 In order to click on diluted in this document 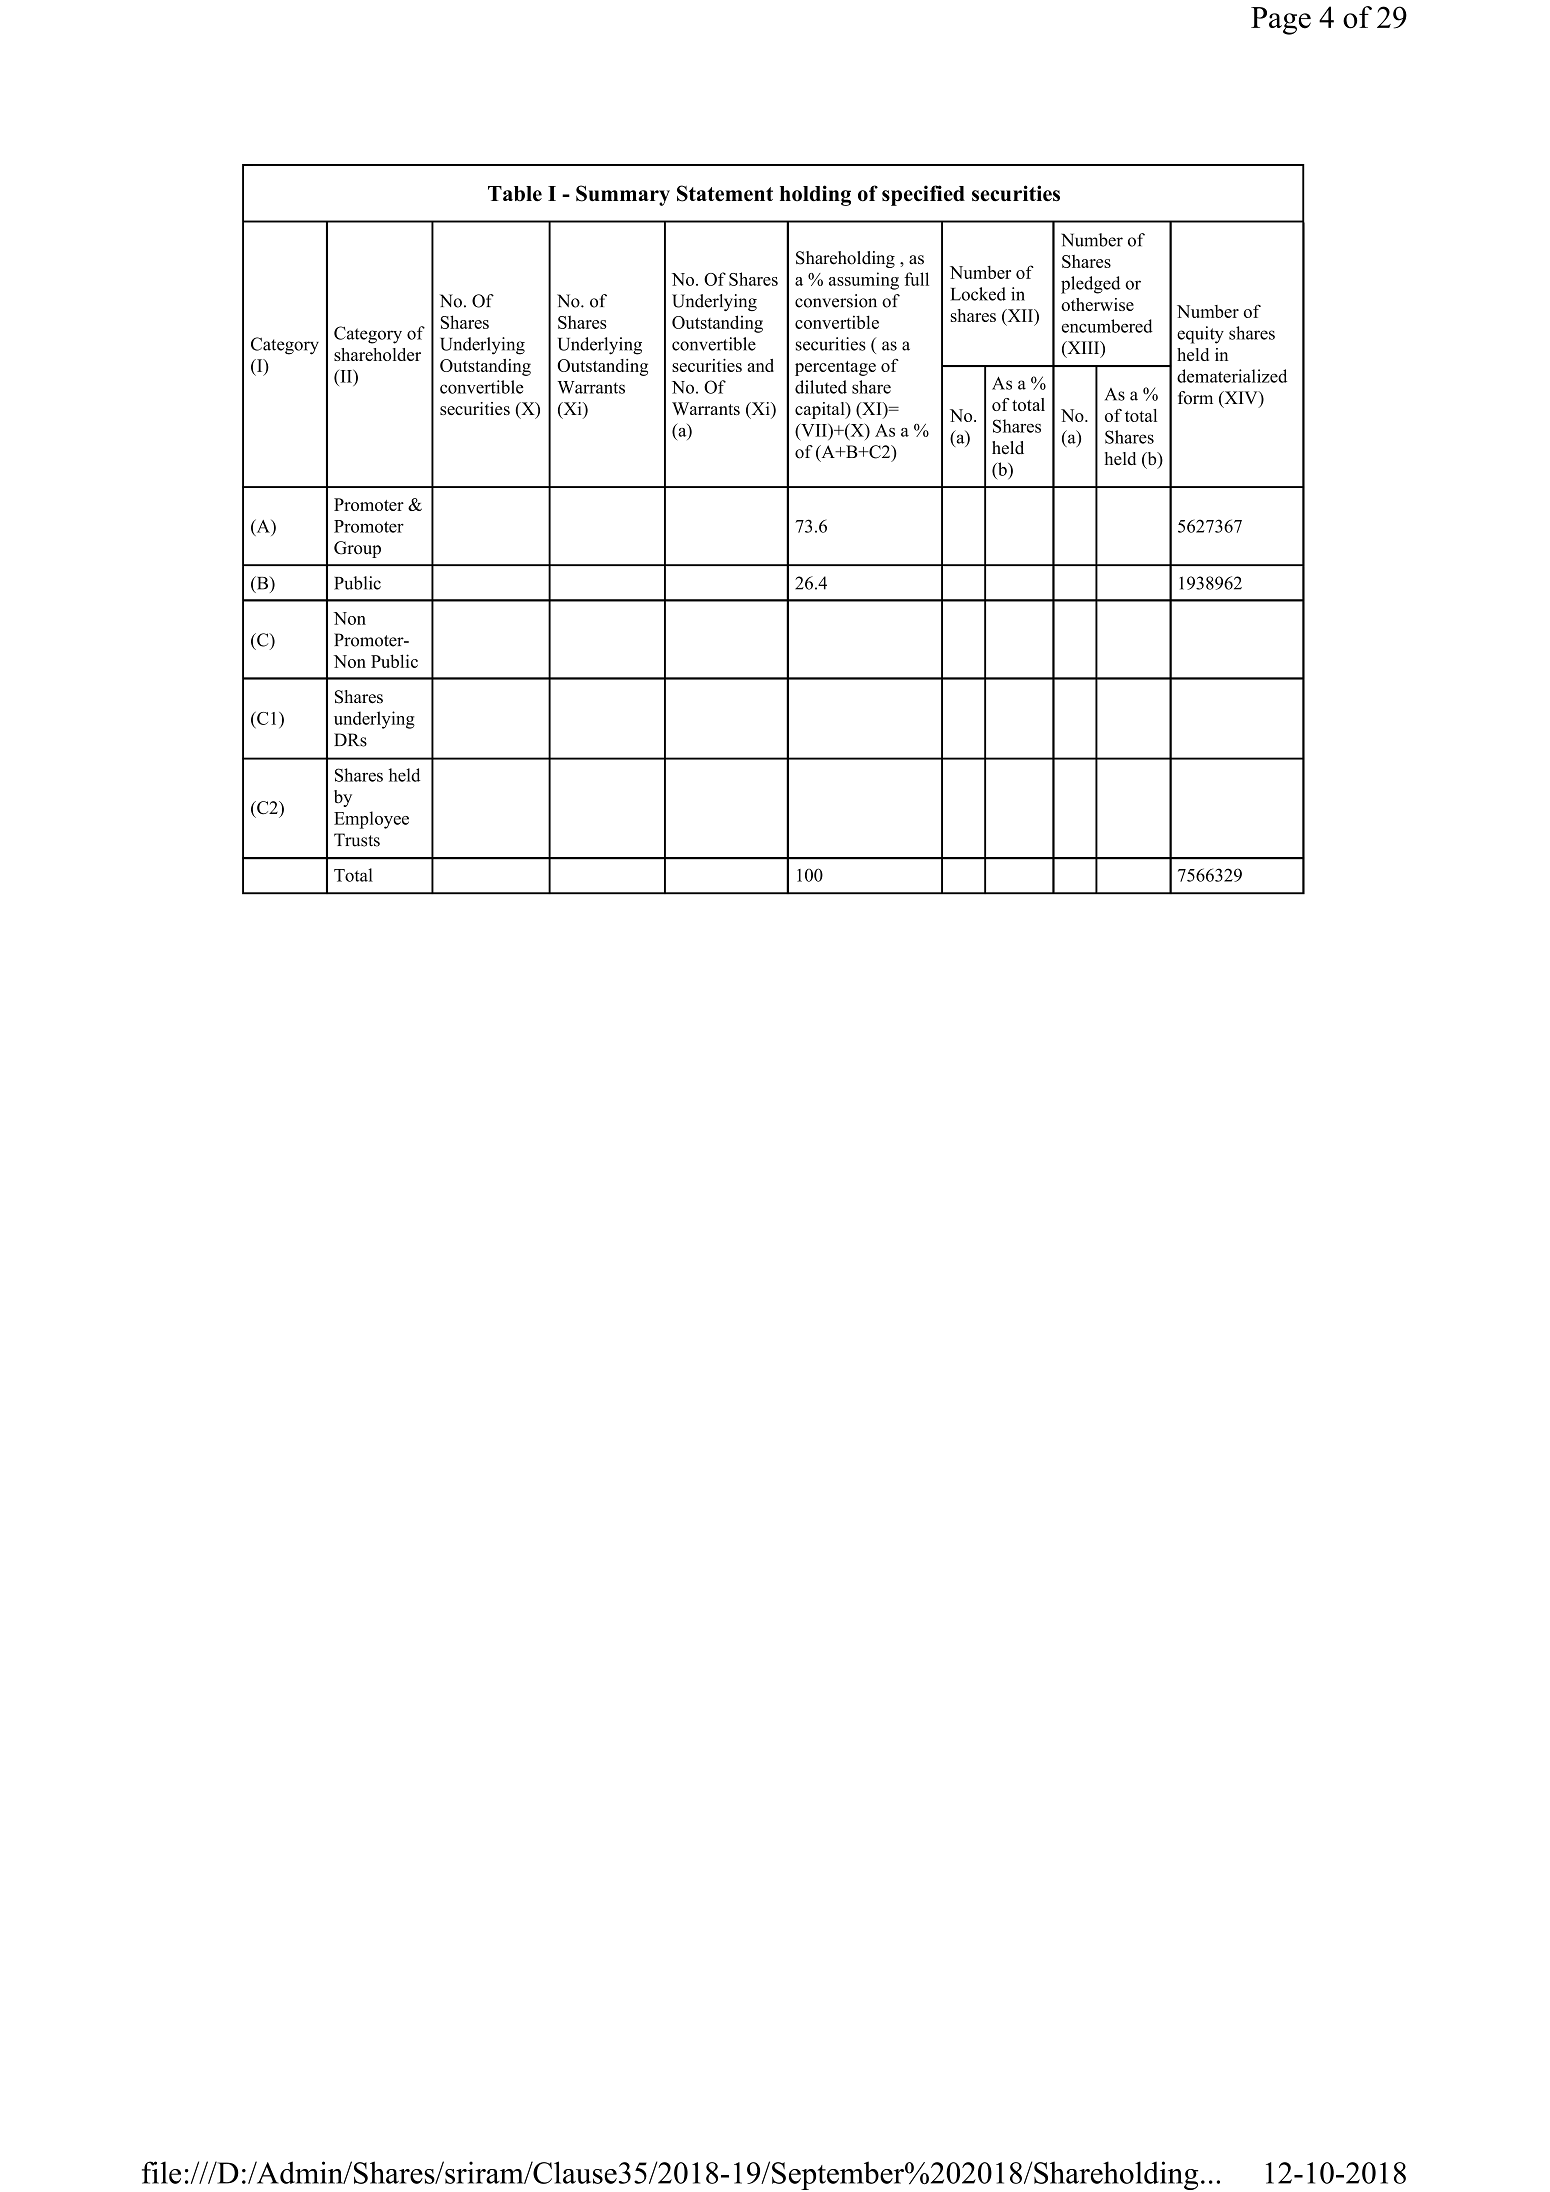, I will do `click(821, 387)`.
